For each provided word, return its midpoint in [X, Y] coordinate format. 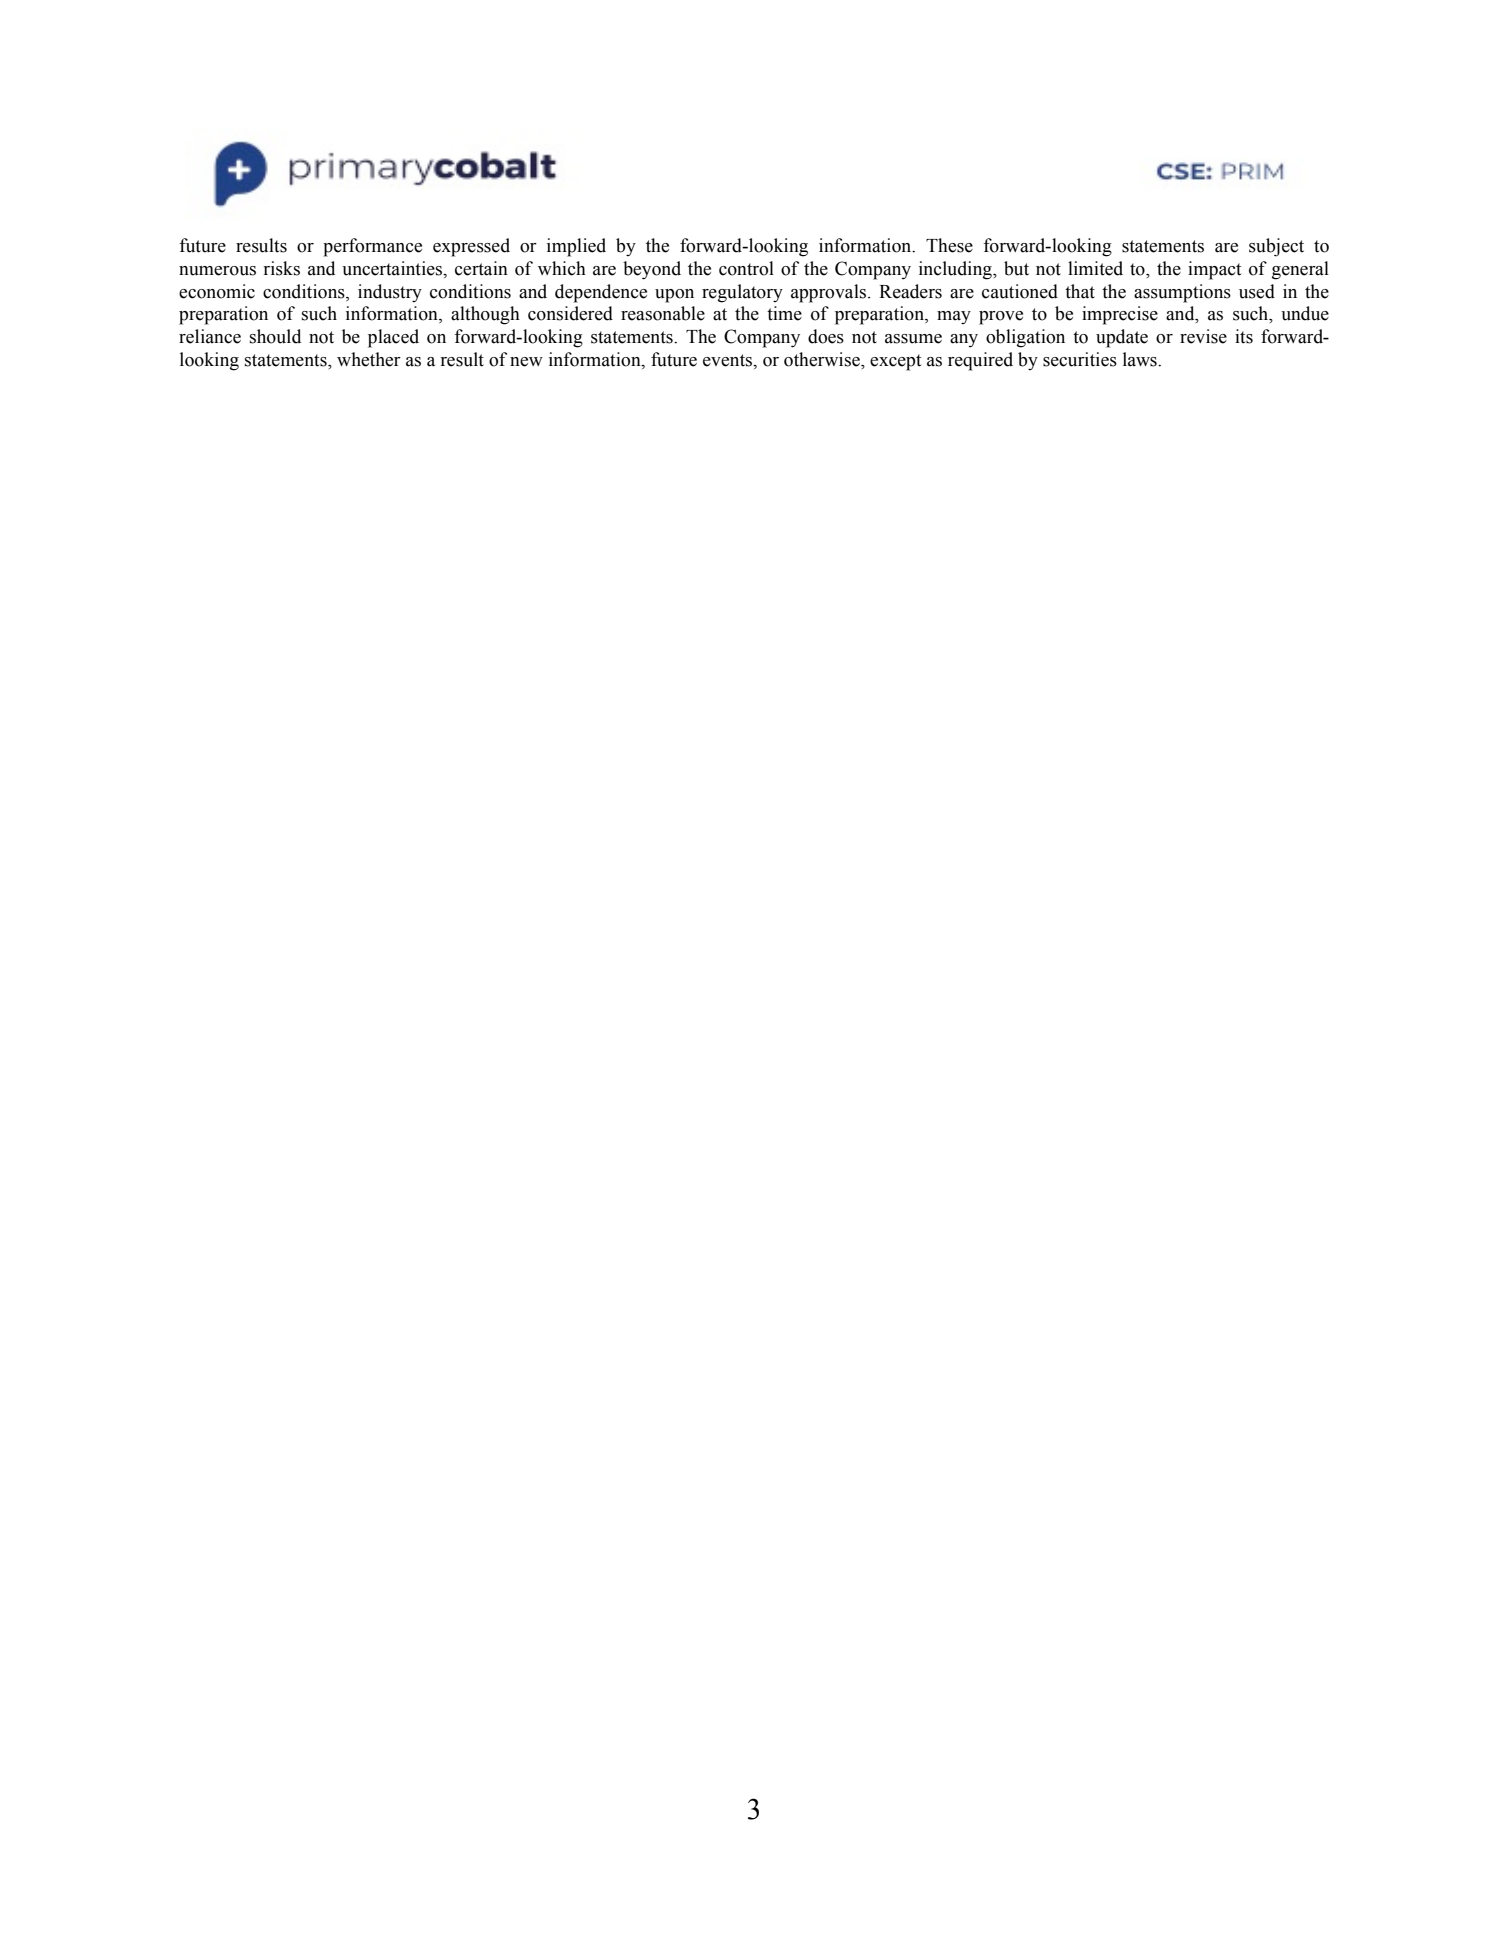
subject [1276, 247]
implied [576, 247]
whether [369, 359]
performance [372, 247]
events [729, 360]
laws [1141, 359]
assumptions [1182, 293]
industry [390, 293]
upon [674, 296]
